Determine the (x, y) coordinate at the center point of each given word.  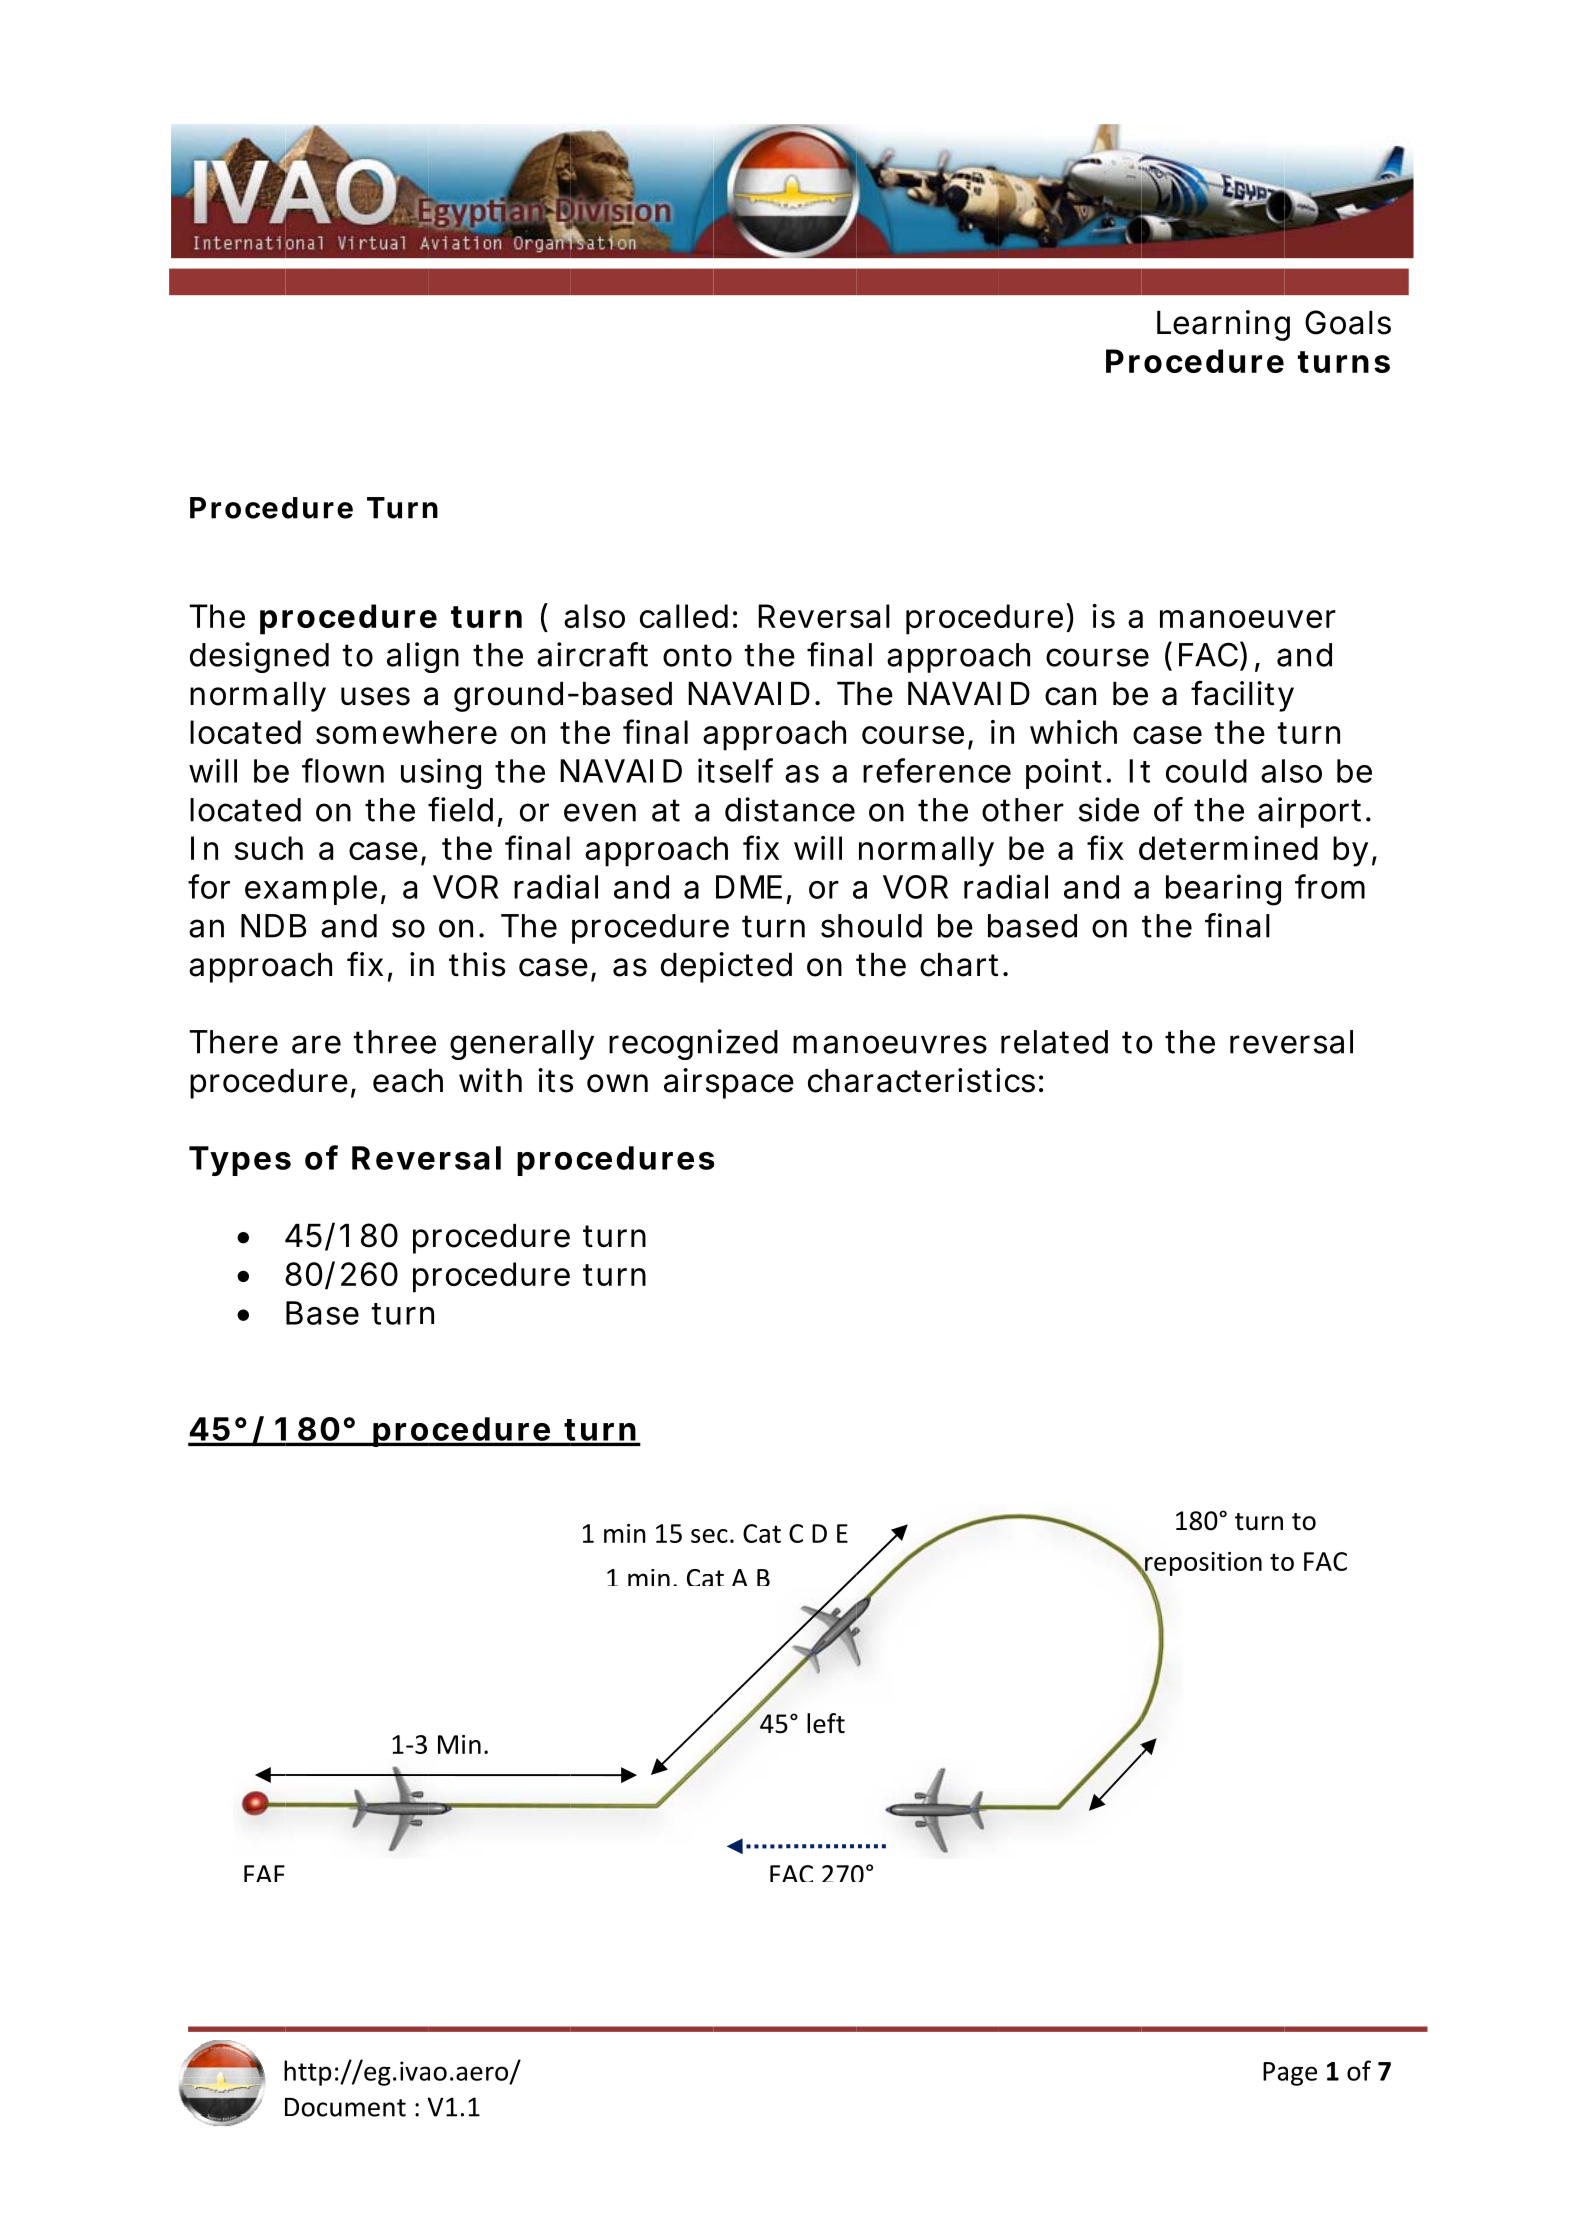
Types (240, 1161)
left (826, 1723)
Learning (1223, 325)
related (1054, 1042)
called (684, 616)
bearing (1223, 890)
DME (749, 887)
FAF (264, 1873)
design (239, 657)
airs (691, 1080)
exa (271, 890)
